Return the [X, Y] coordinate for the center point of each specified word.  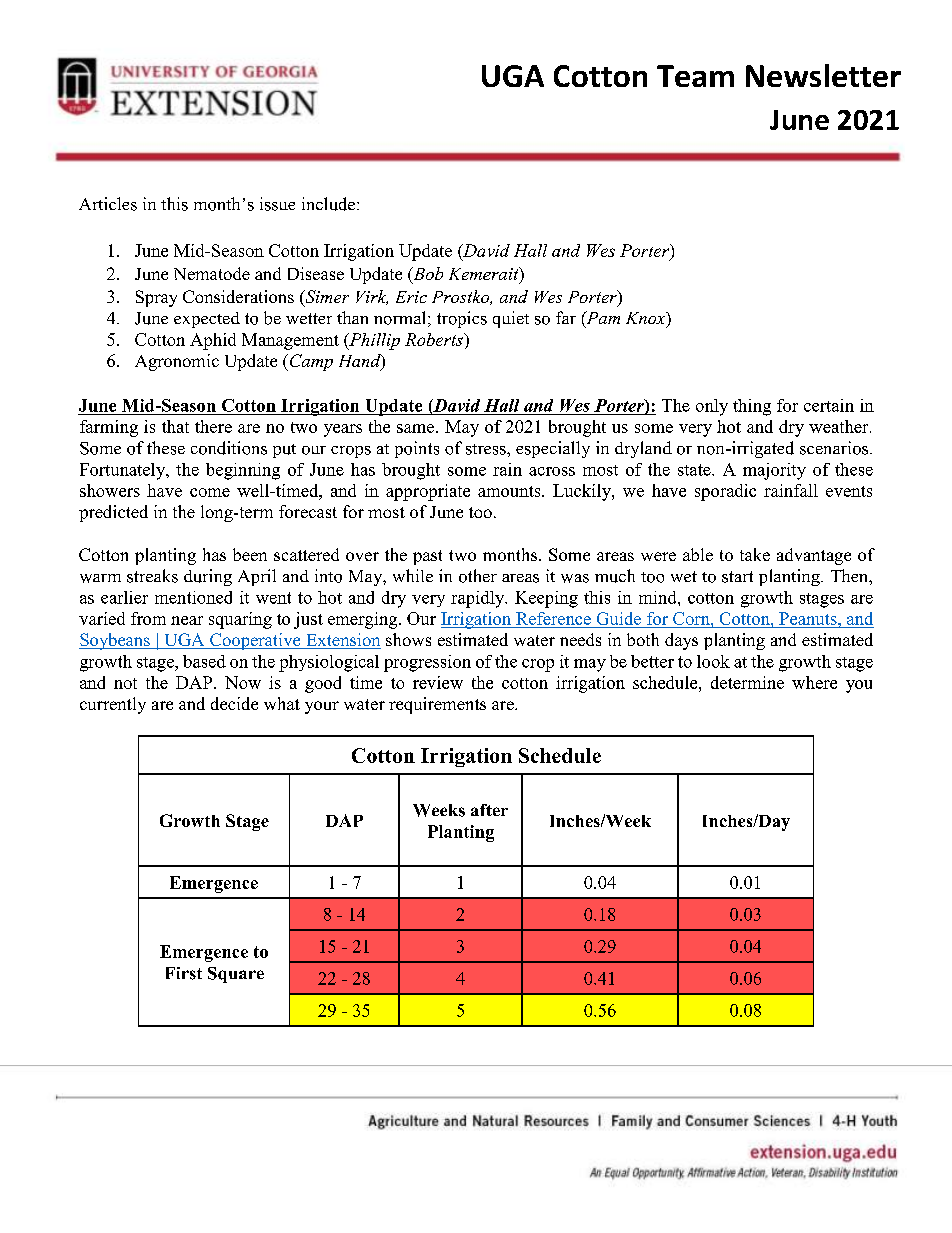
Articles [108, 204]
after [489, 810]
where [814, 682]
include [330, 204]
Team [695, 76]
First [184, 973]
